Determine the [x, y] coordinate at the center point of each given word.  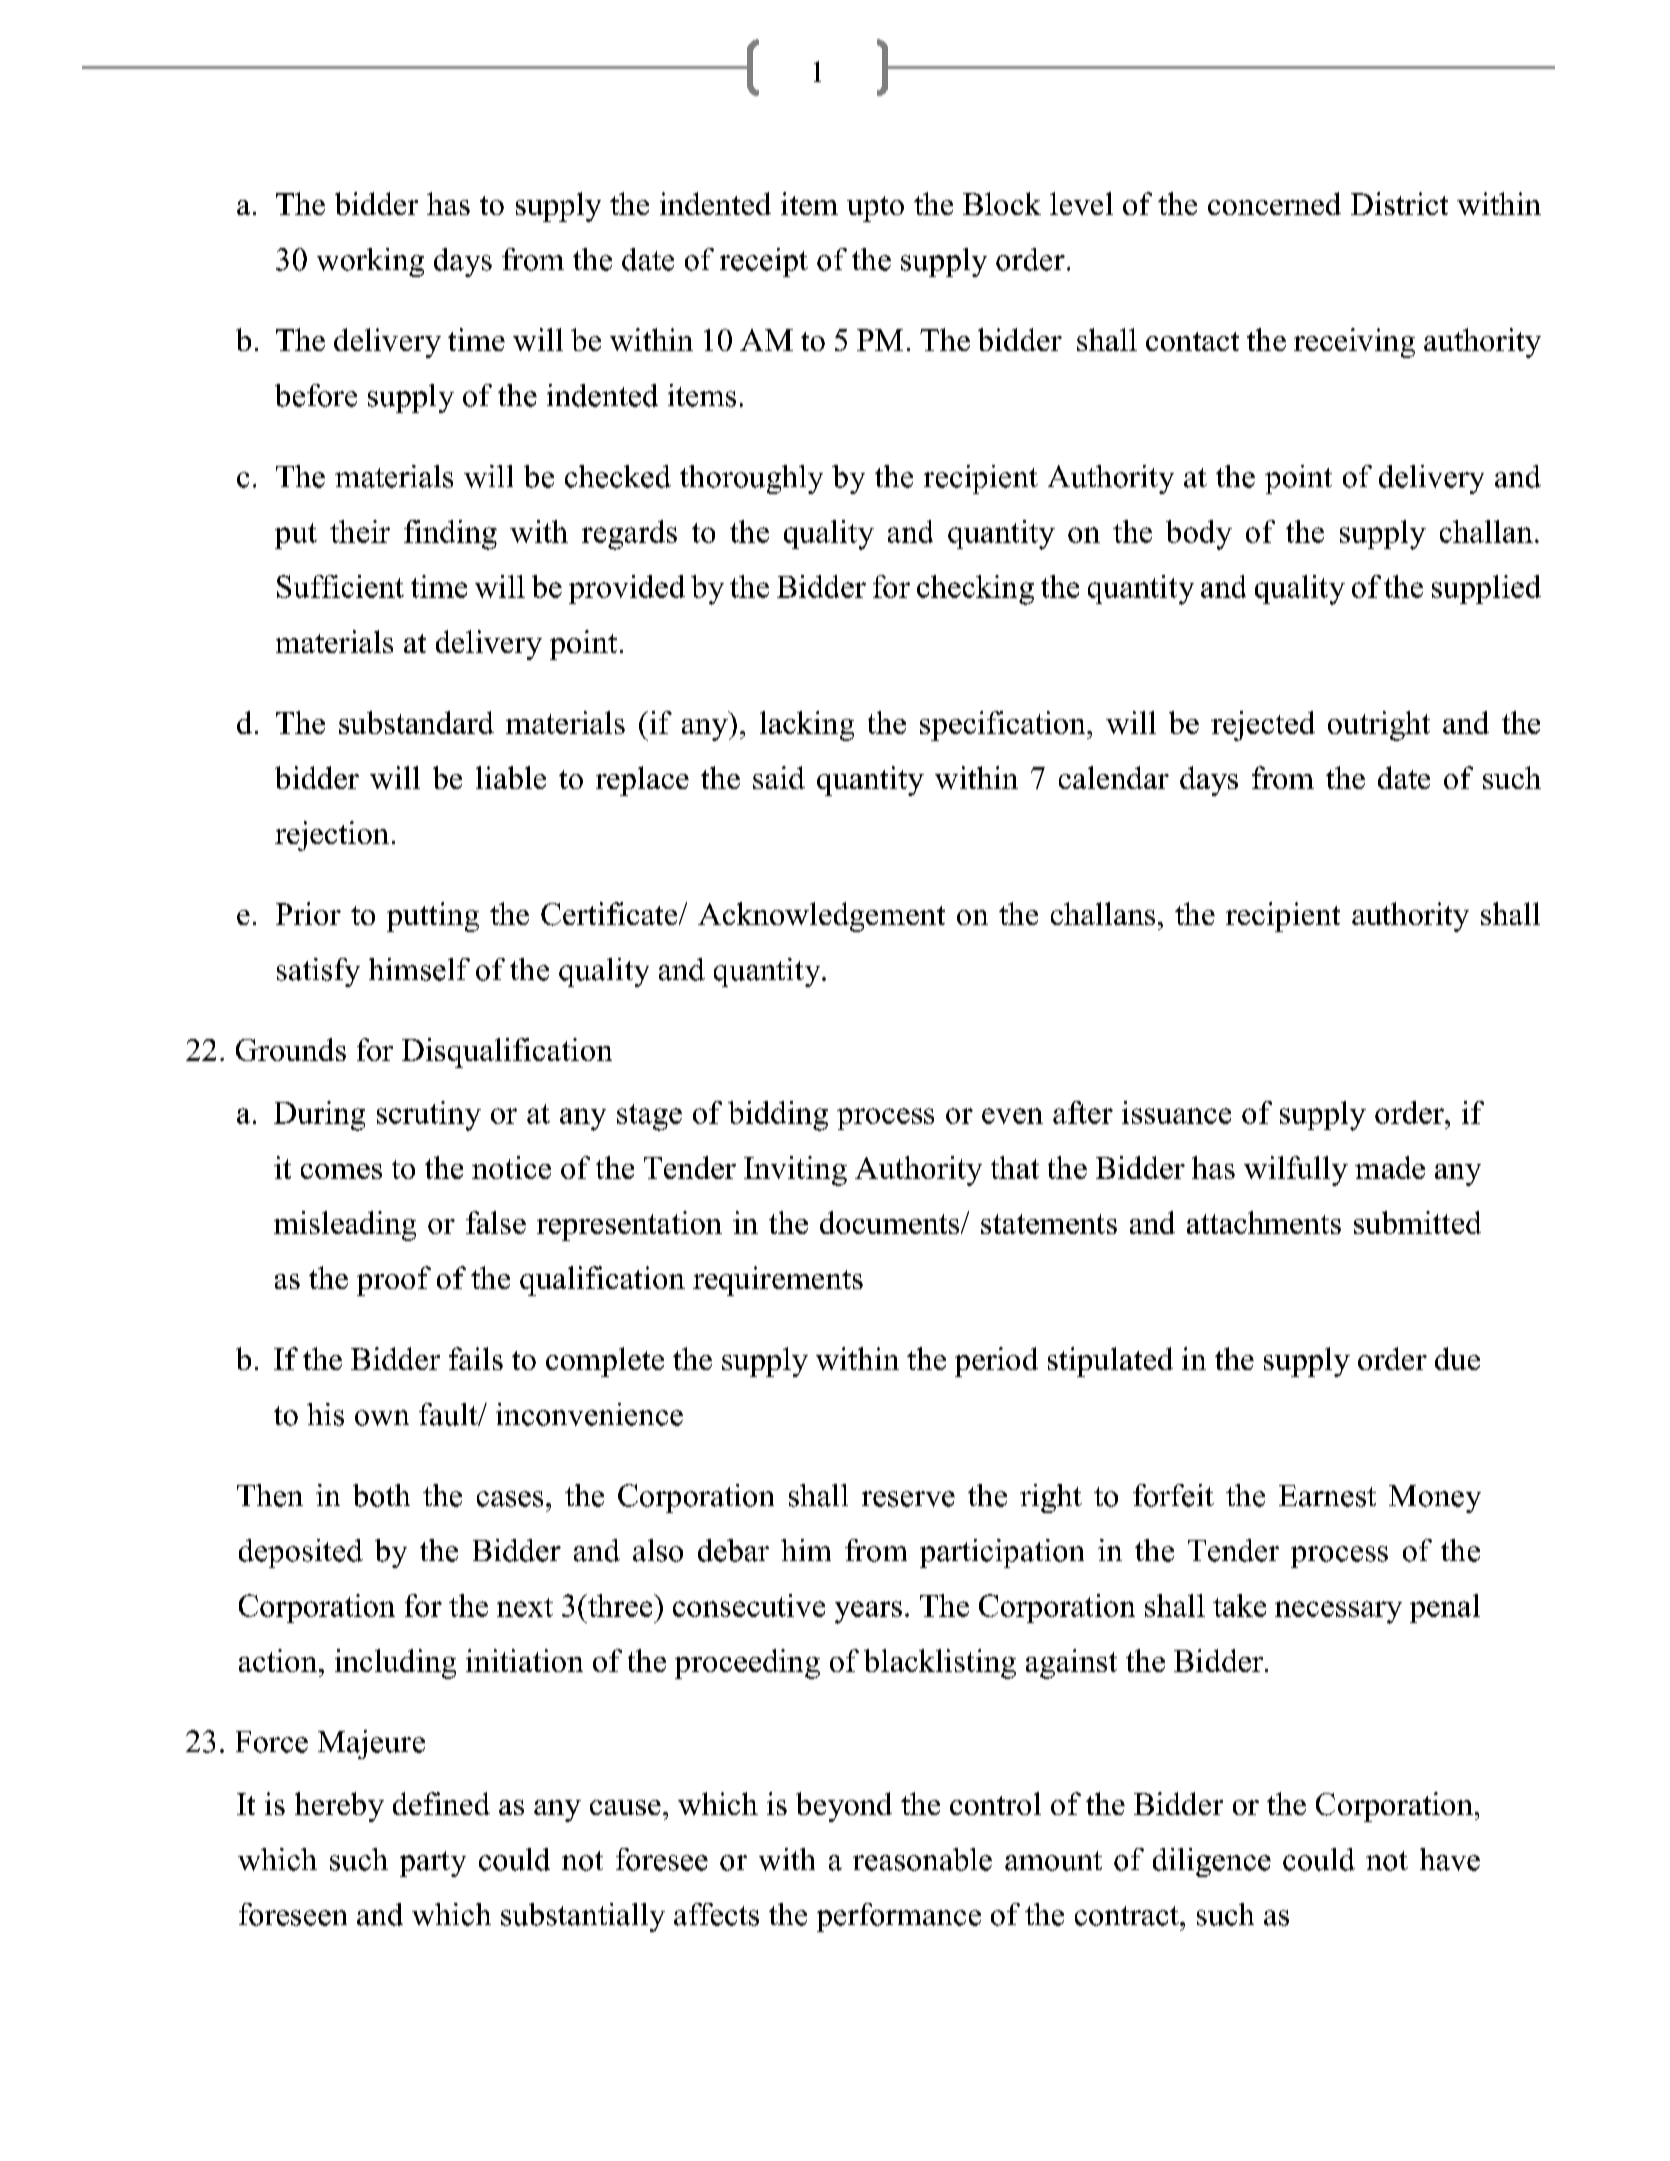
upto [875, 209]
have [1450, 1859]
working [370, 262]
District [1399, 203]
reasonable [922, 1859]
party [433, 1864]
